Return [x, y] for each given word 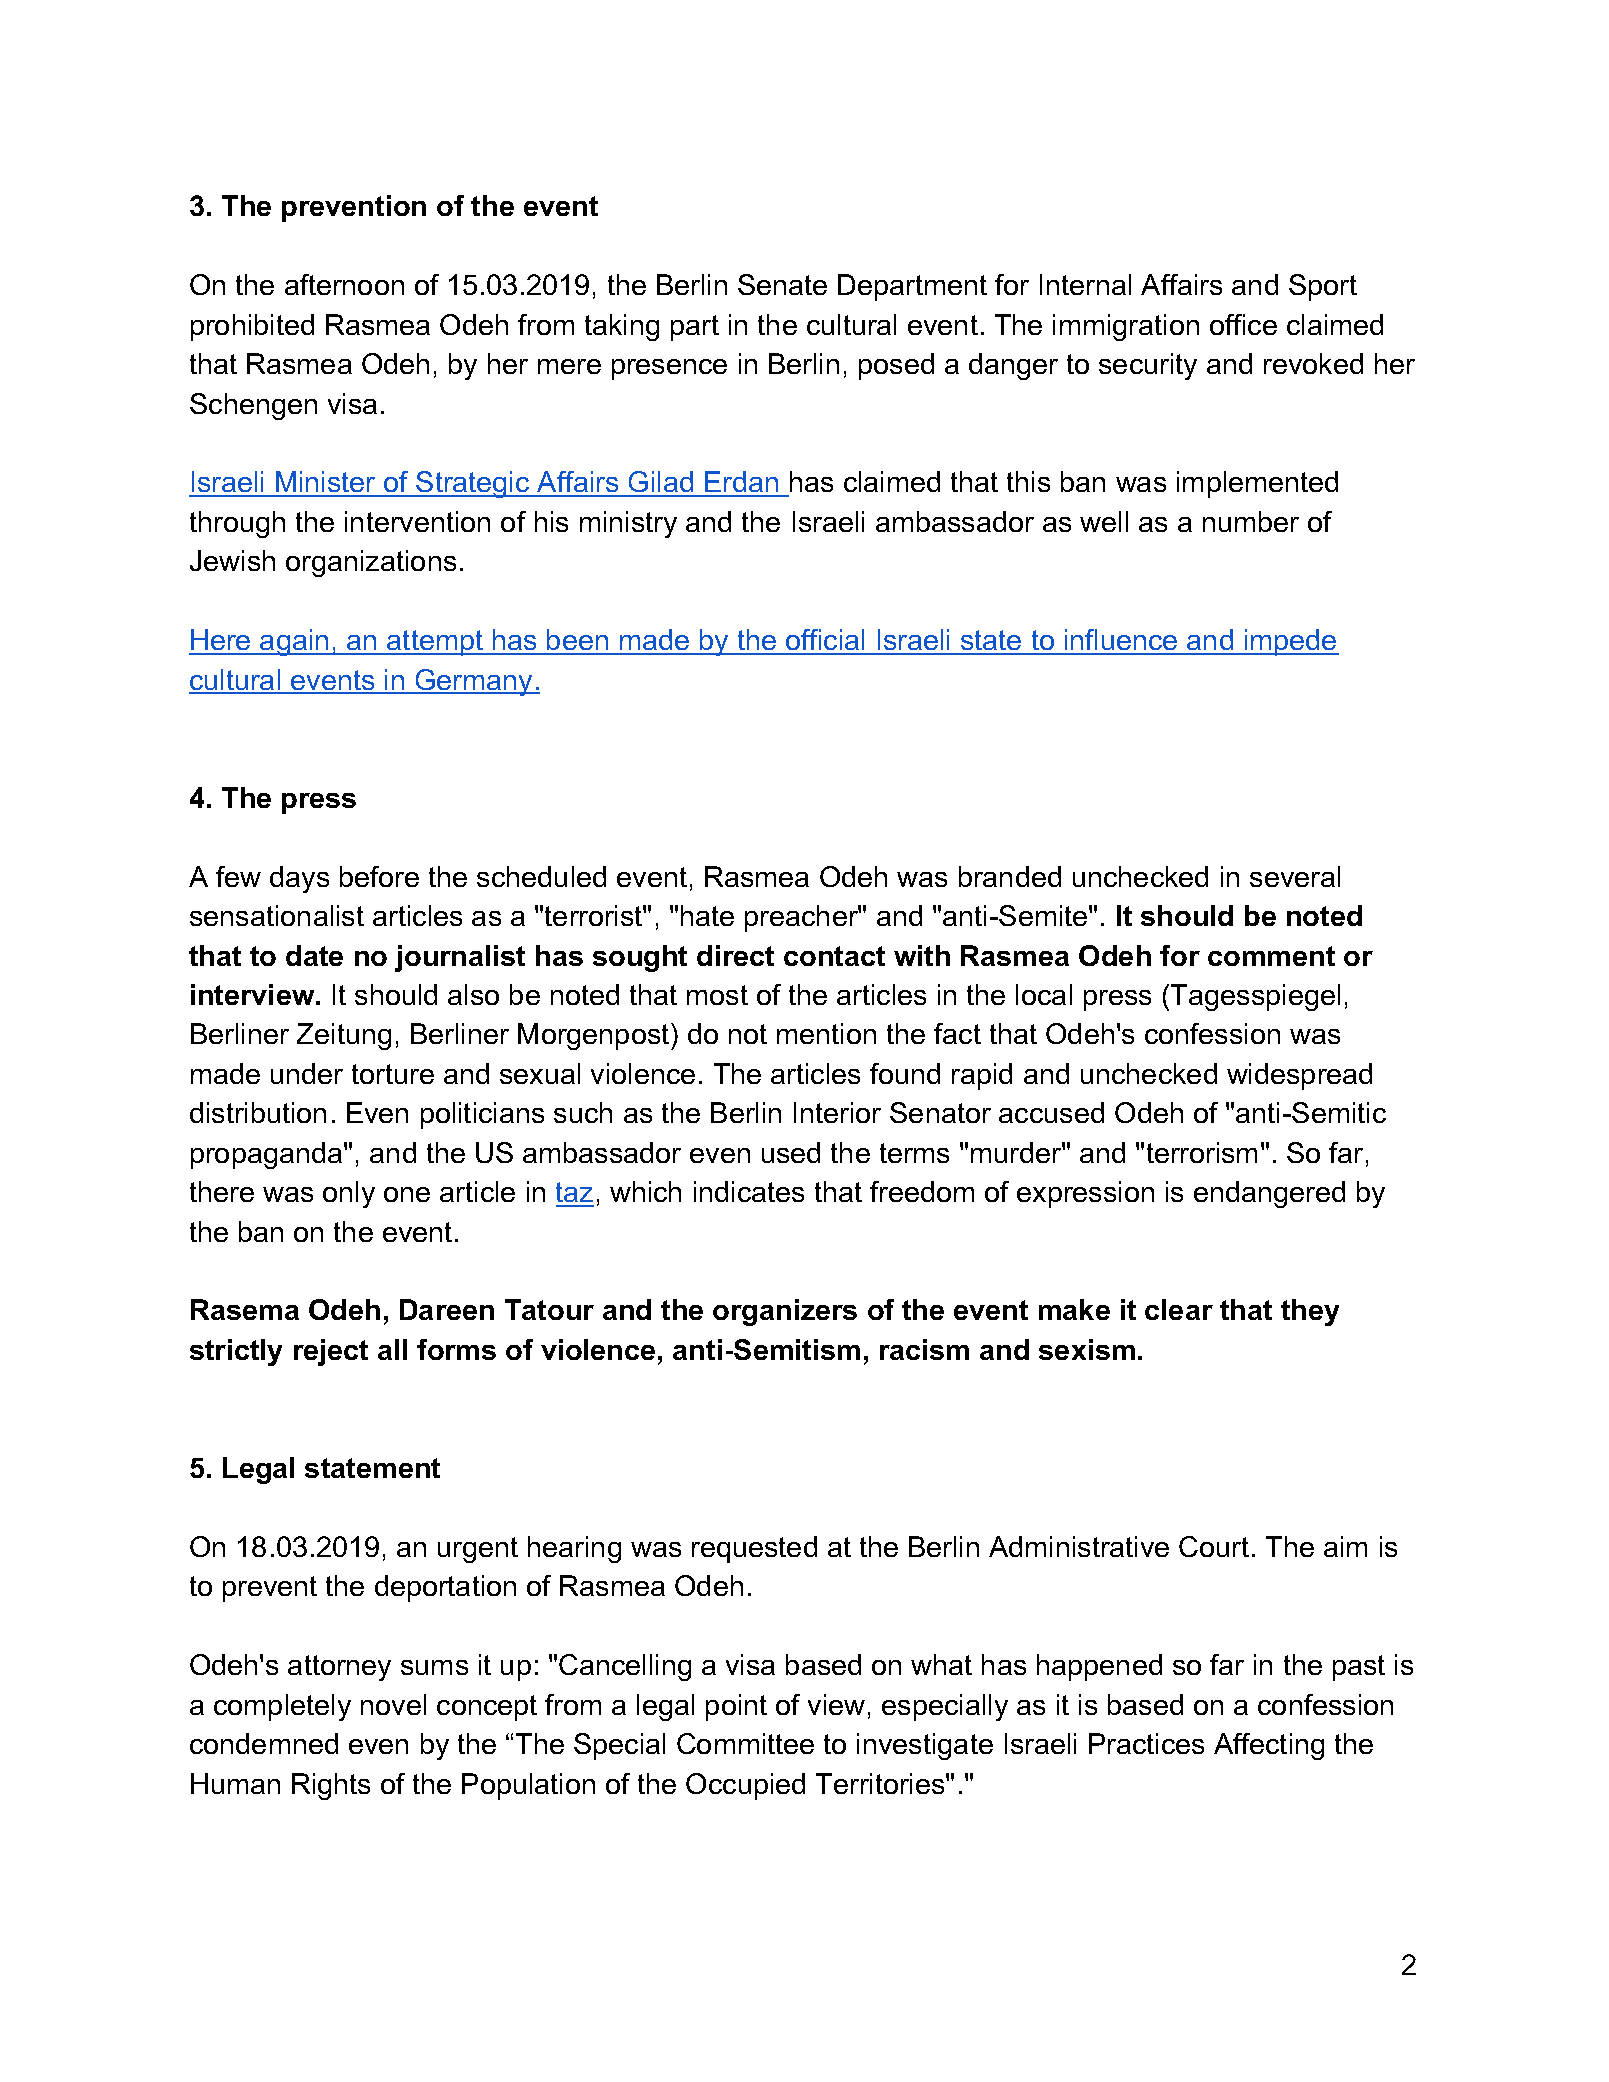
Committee [745, 1743]
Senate [782, 284]
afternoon [344, 284]
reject [331, 1352]
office [1243, 324]
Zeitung [344, 1036]
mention [826, 1033]
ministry [628, 524]
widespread [1299, 1076]
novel [393, 1704]
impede [1291, 642]
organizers [785, 1312]
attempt [435, 643]
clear [1179, 1309]
